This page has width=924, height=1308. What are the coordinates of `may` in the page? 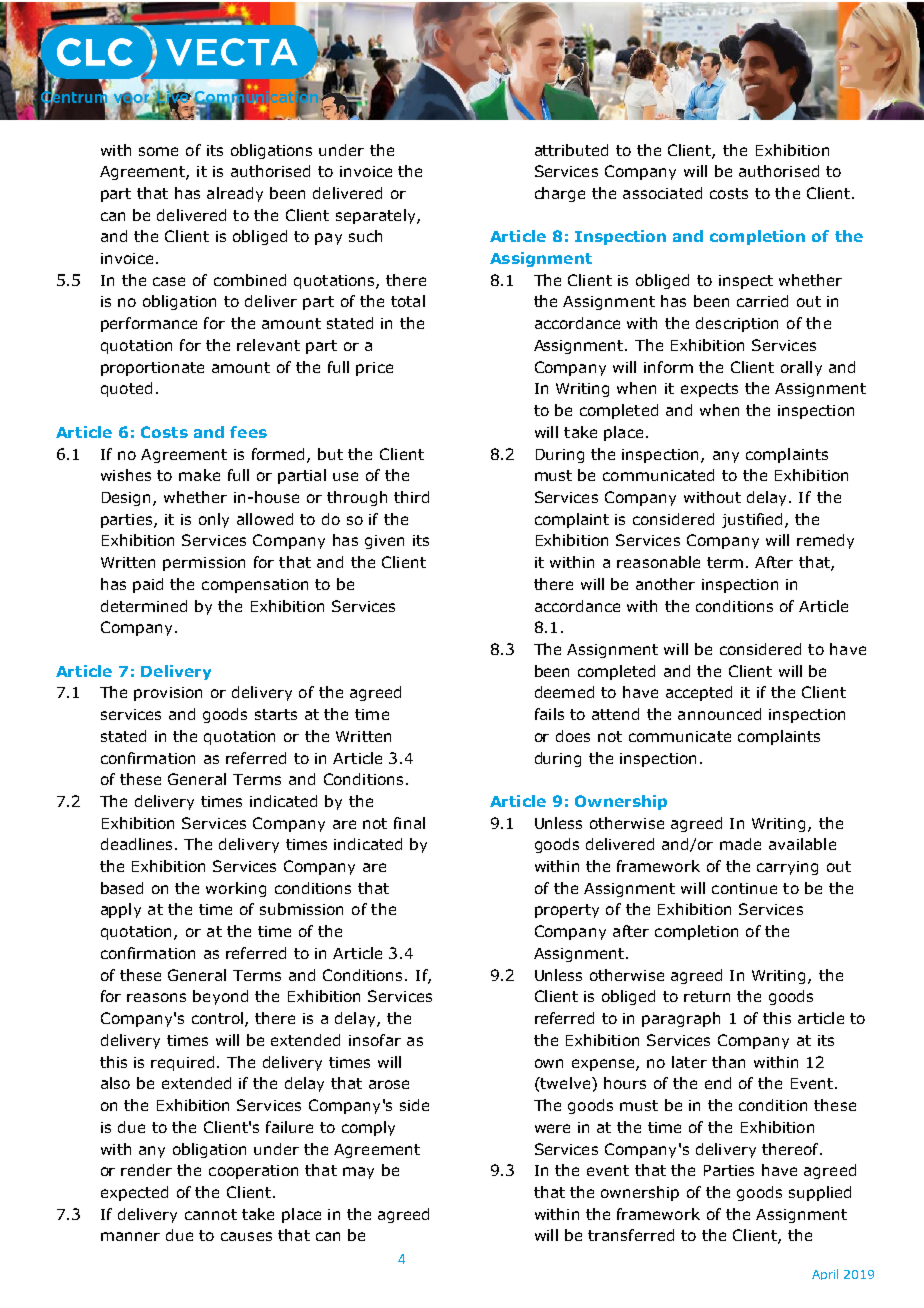 It's located at (358, 1173).
